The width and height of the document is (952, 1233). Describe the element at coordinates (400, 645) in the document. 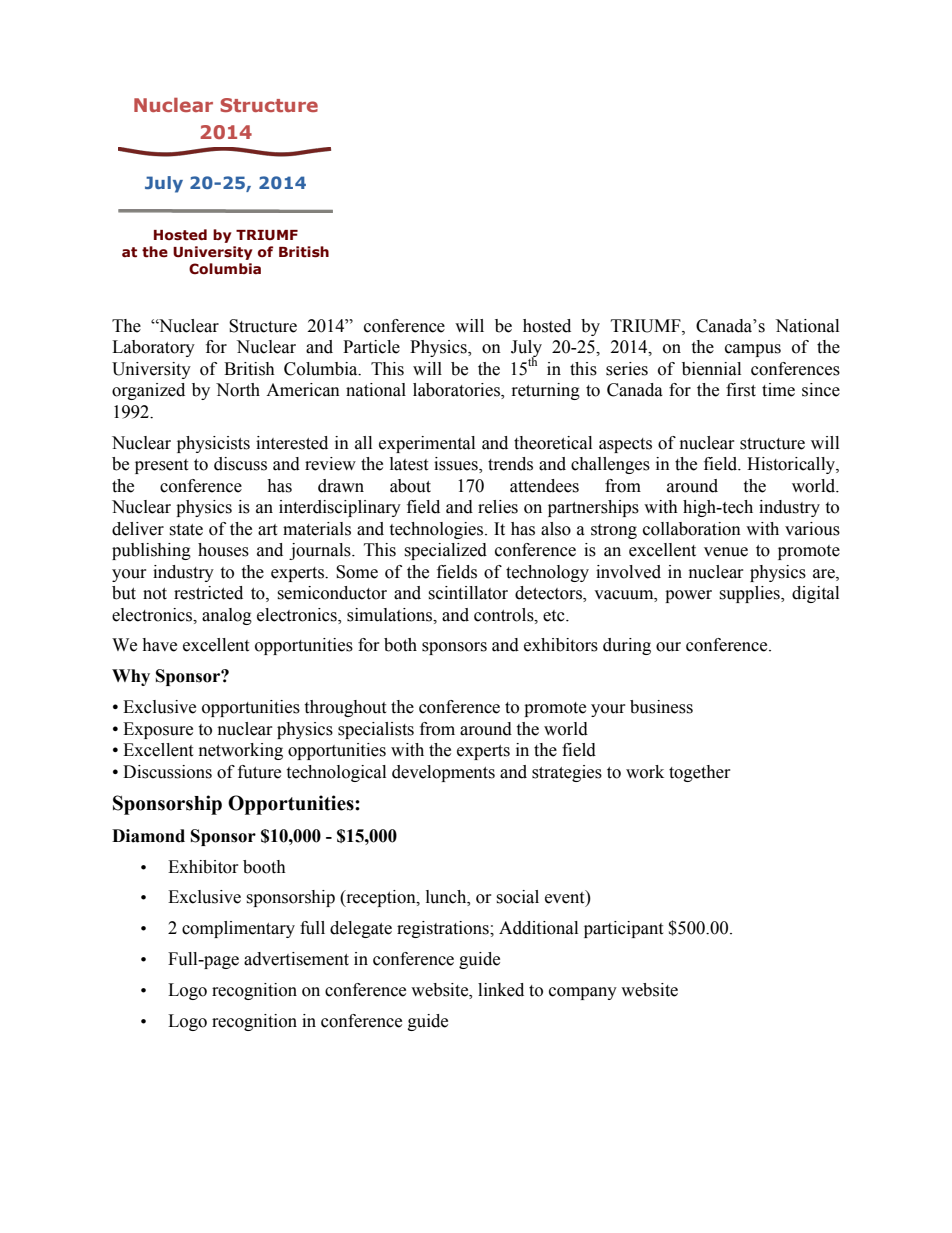

I see `both` at that location.
